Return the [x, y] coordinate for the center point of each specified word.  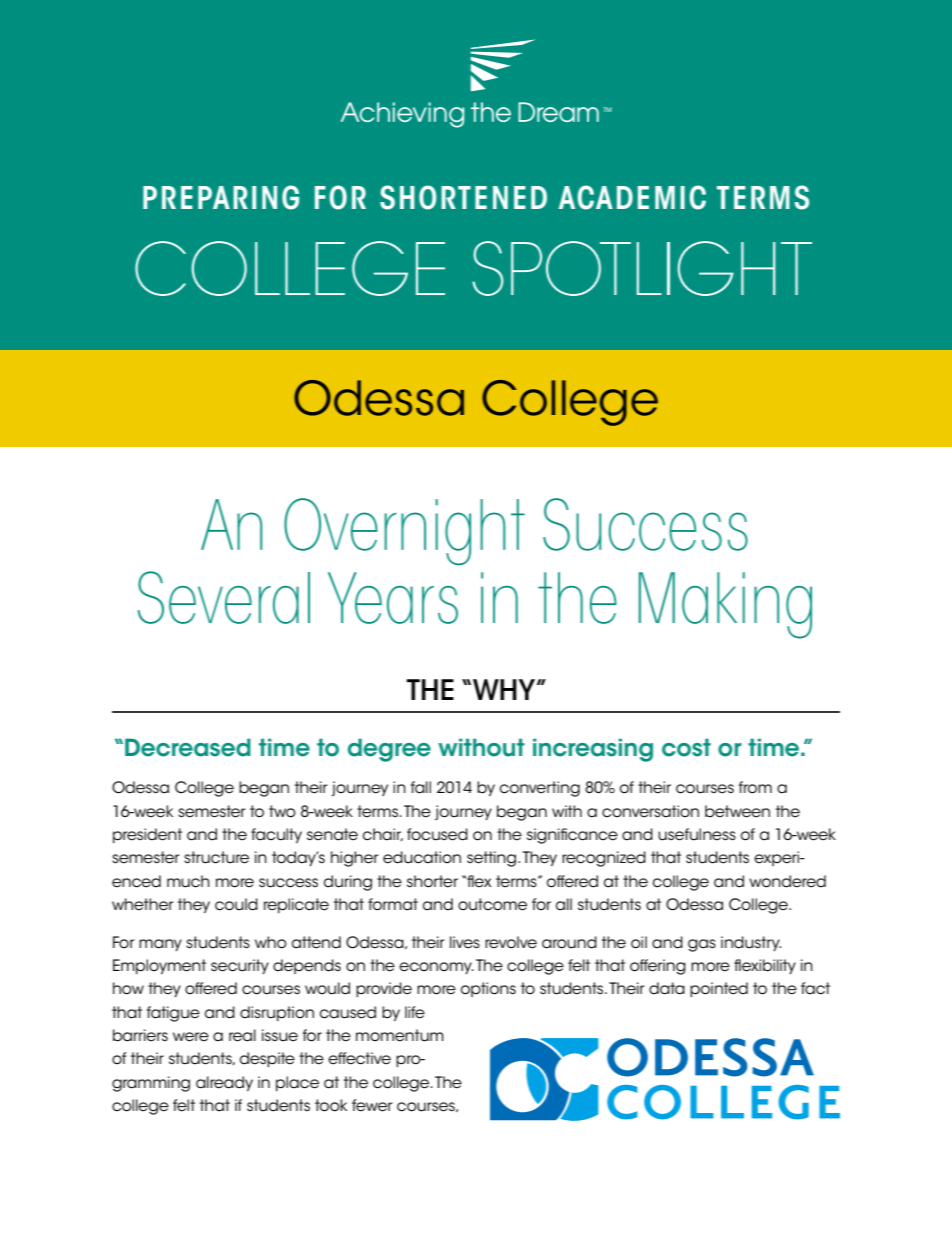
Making [725, 605]
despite [267, 1059]
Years [393, 598]
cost [686, 747]
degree [389, 750]
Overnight [404, 531]
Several [224, 597]
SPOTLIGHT [642, 268]
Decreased [188, 747]
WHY [505, 689]
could [236, 904]
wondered [787, 881]
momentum [400, 1035]
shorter [432, 881]
